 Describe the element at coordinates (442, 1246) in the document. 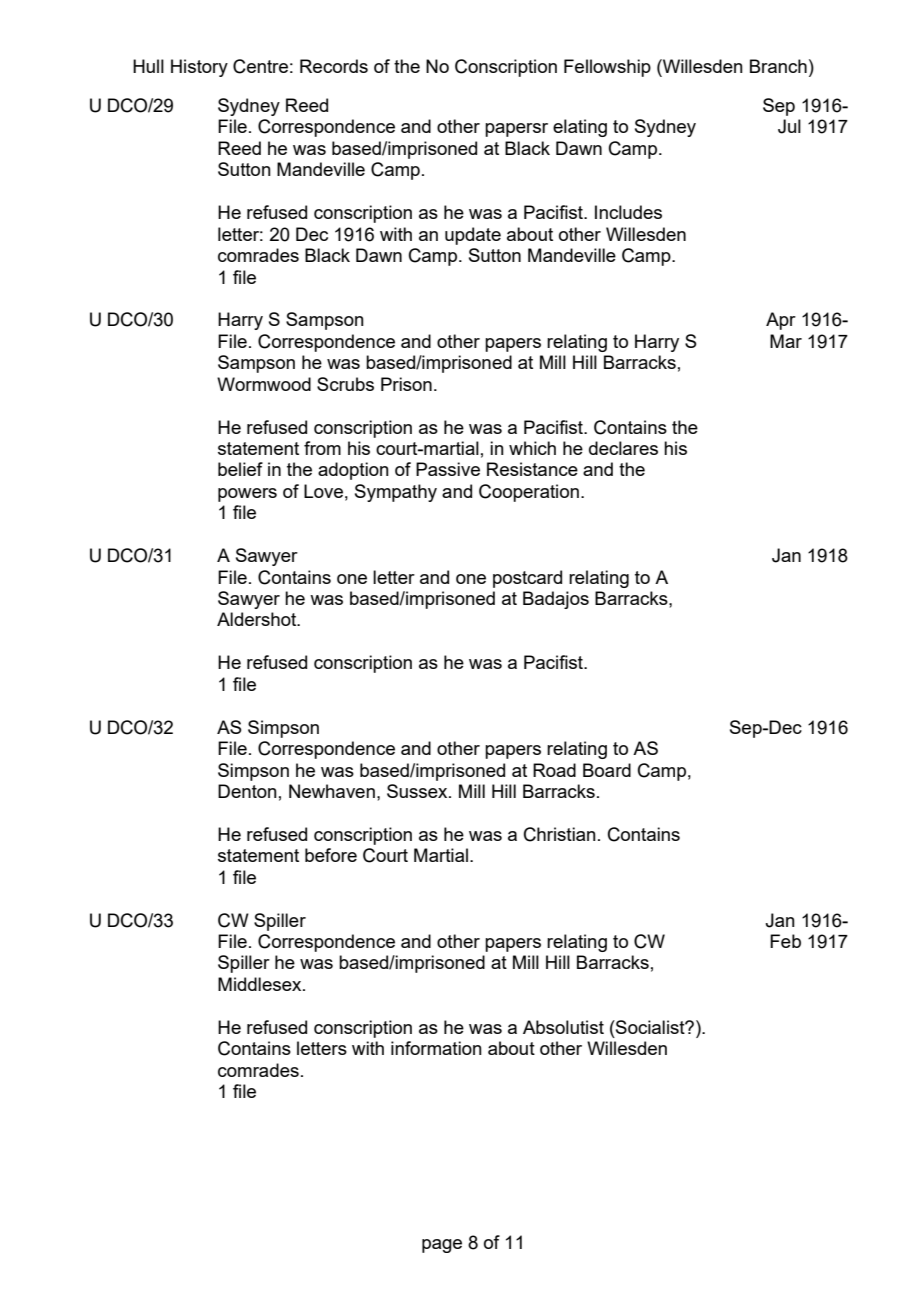

I see `page` at that location.
